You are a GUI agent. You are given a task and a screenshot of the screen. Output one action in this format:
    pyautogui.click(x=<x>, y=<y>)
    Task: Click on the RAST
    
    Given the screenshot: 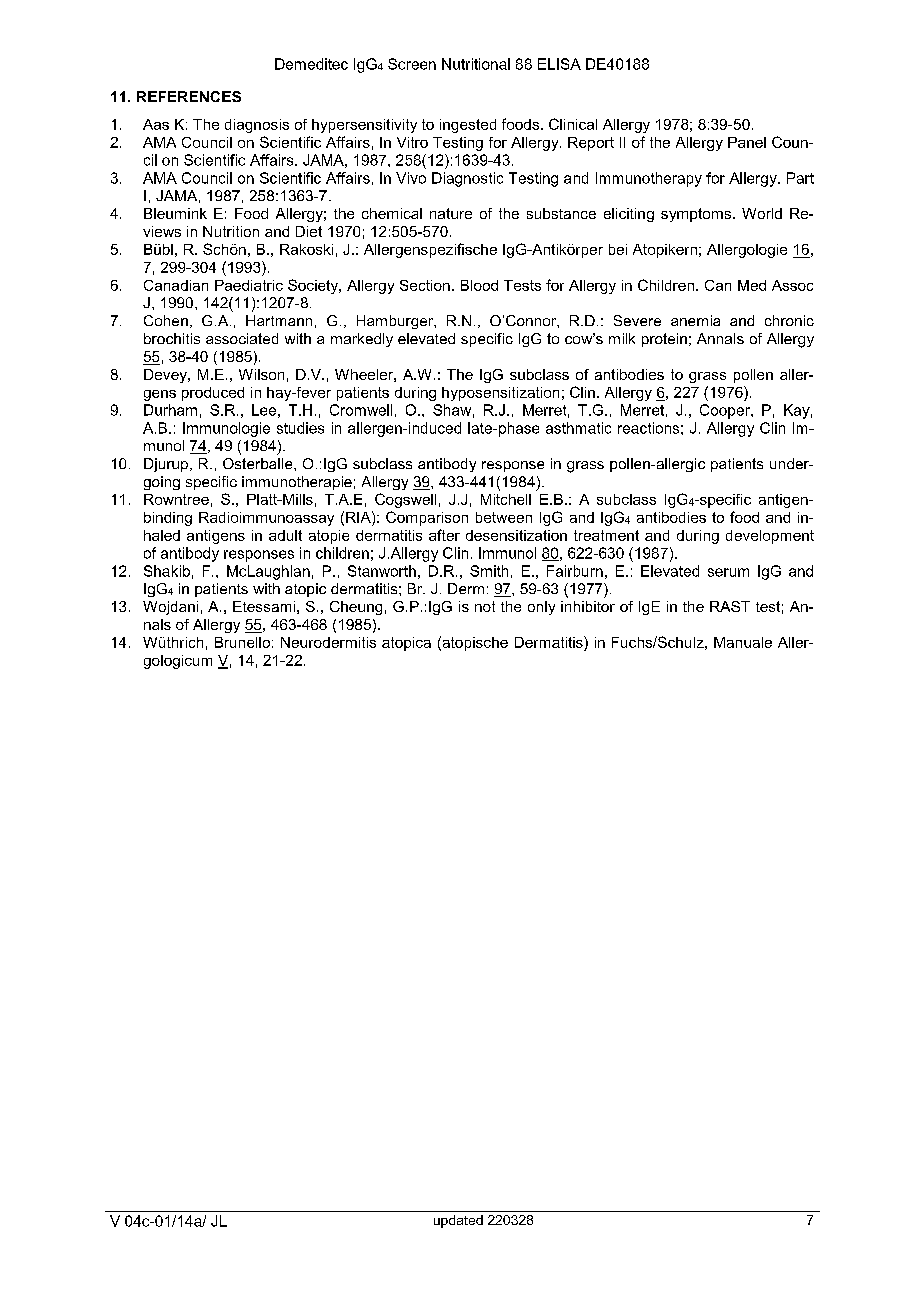 What is the action you would take?
    pyautogui.click(x=730, y=606)
